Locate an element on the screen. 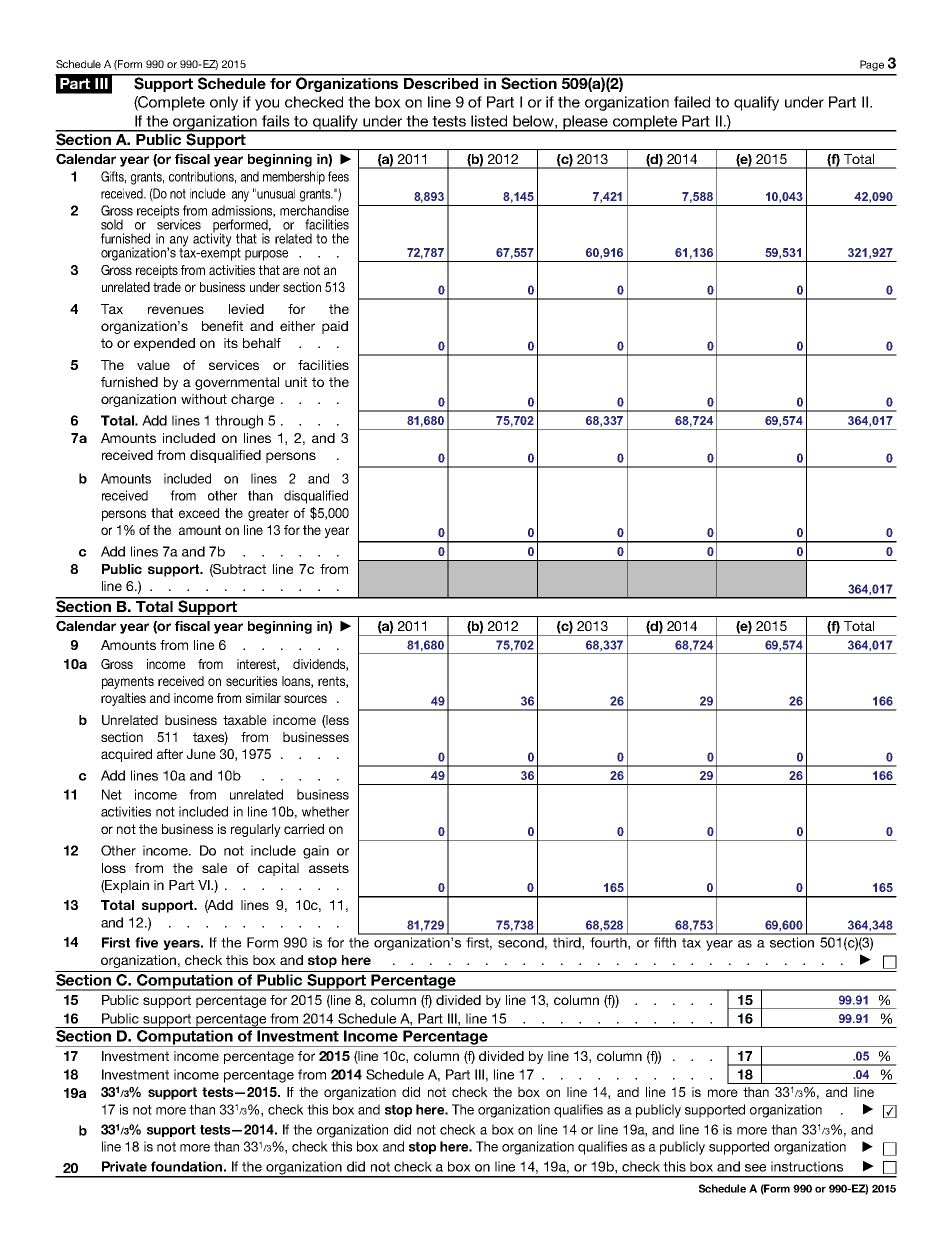  see is located at coordinates (755, 1168).
